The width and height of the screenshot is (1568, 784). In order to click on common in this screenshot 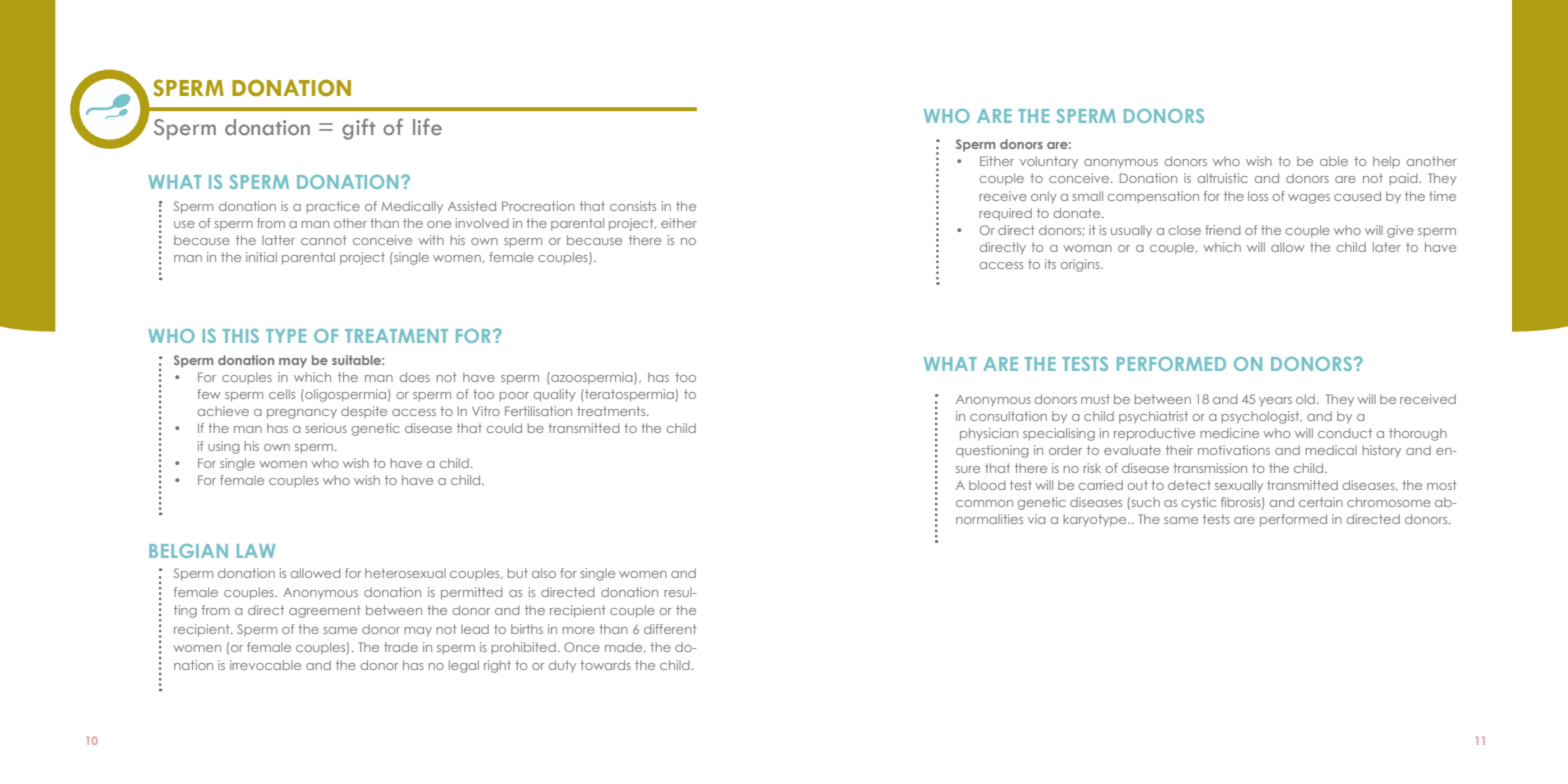, I will do `click(984, 503)`.
